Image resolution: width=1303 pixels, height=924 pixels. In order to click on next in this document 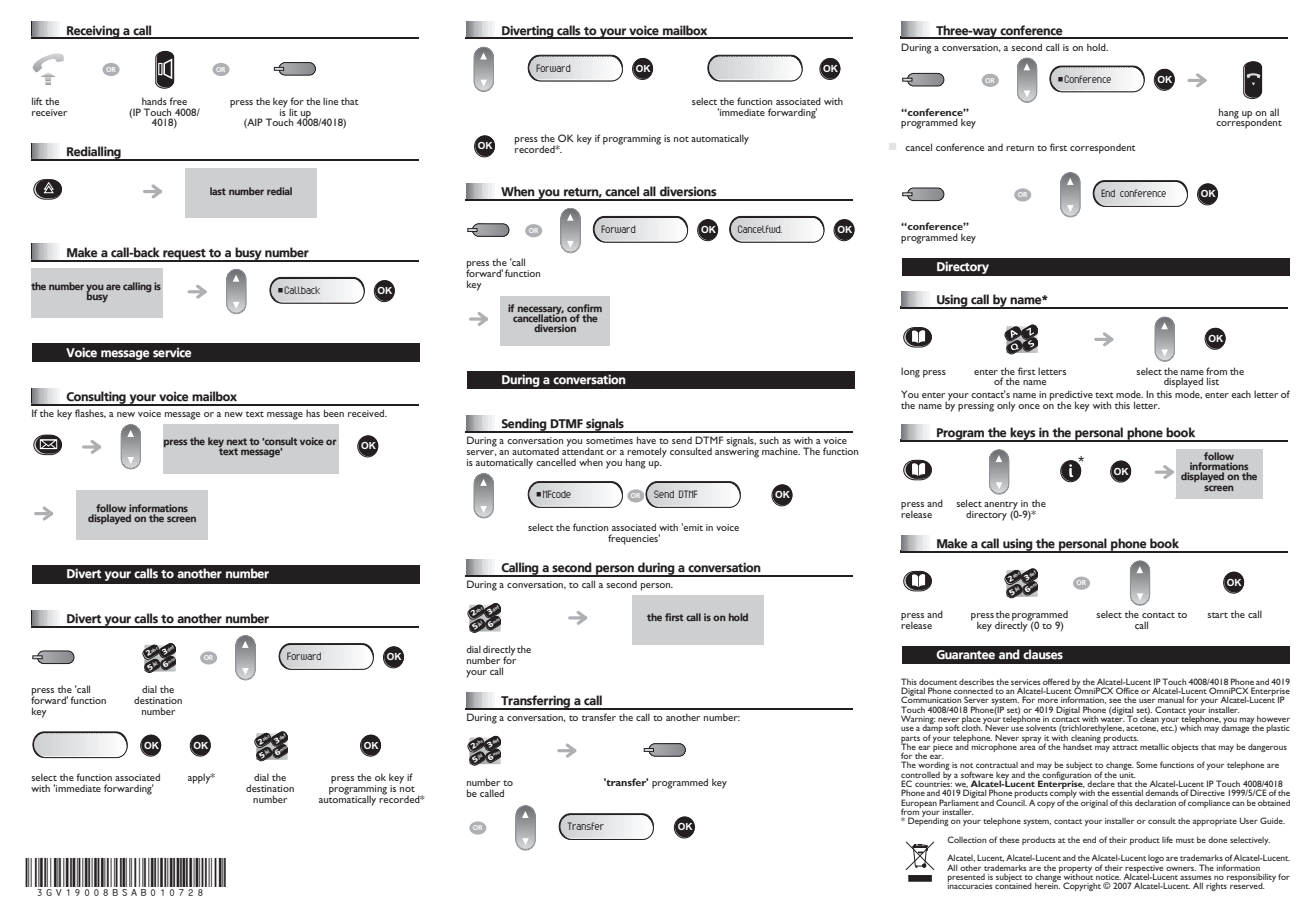, I will do `click(237, 441)`.
